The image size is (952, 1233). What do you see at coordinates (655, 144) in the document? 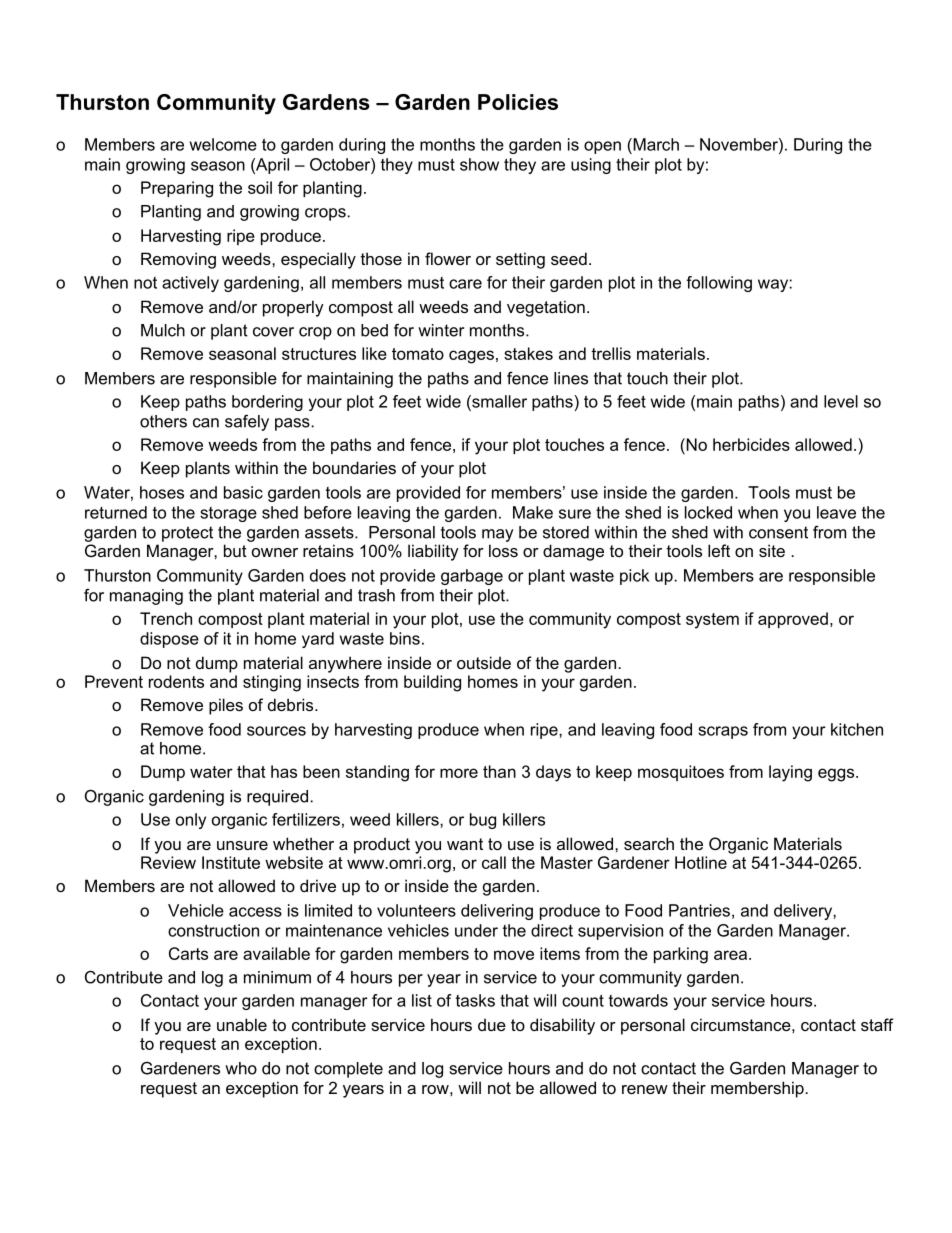
I see `March` at bounding box center [655, 144].
